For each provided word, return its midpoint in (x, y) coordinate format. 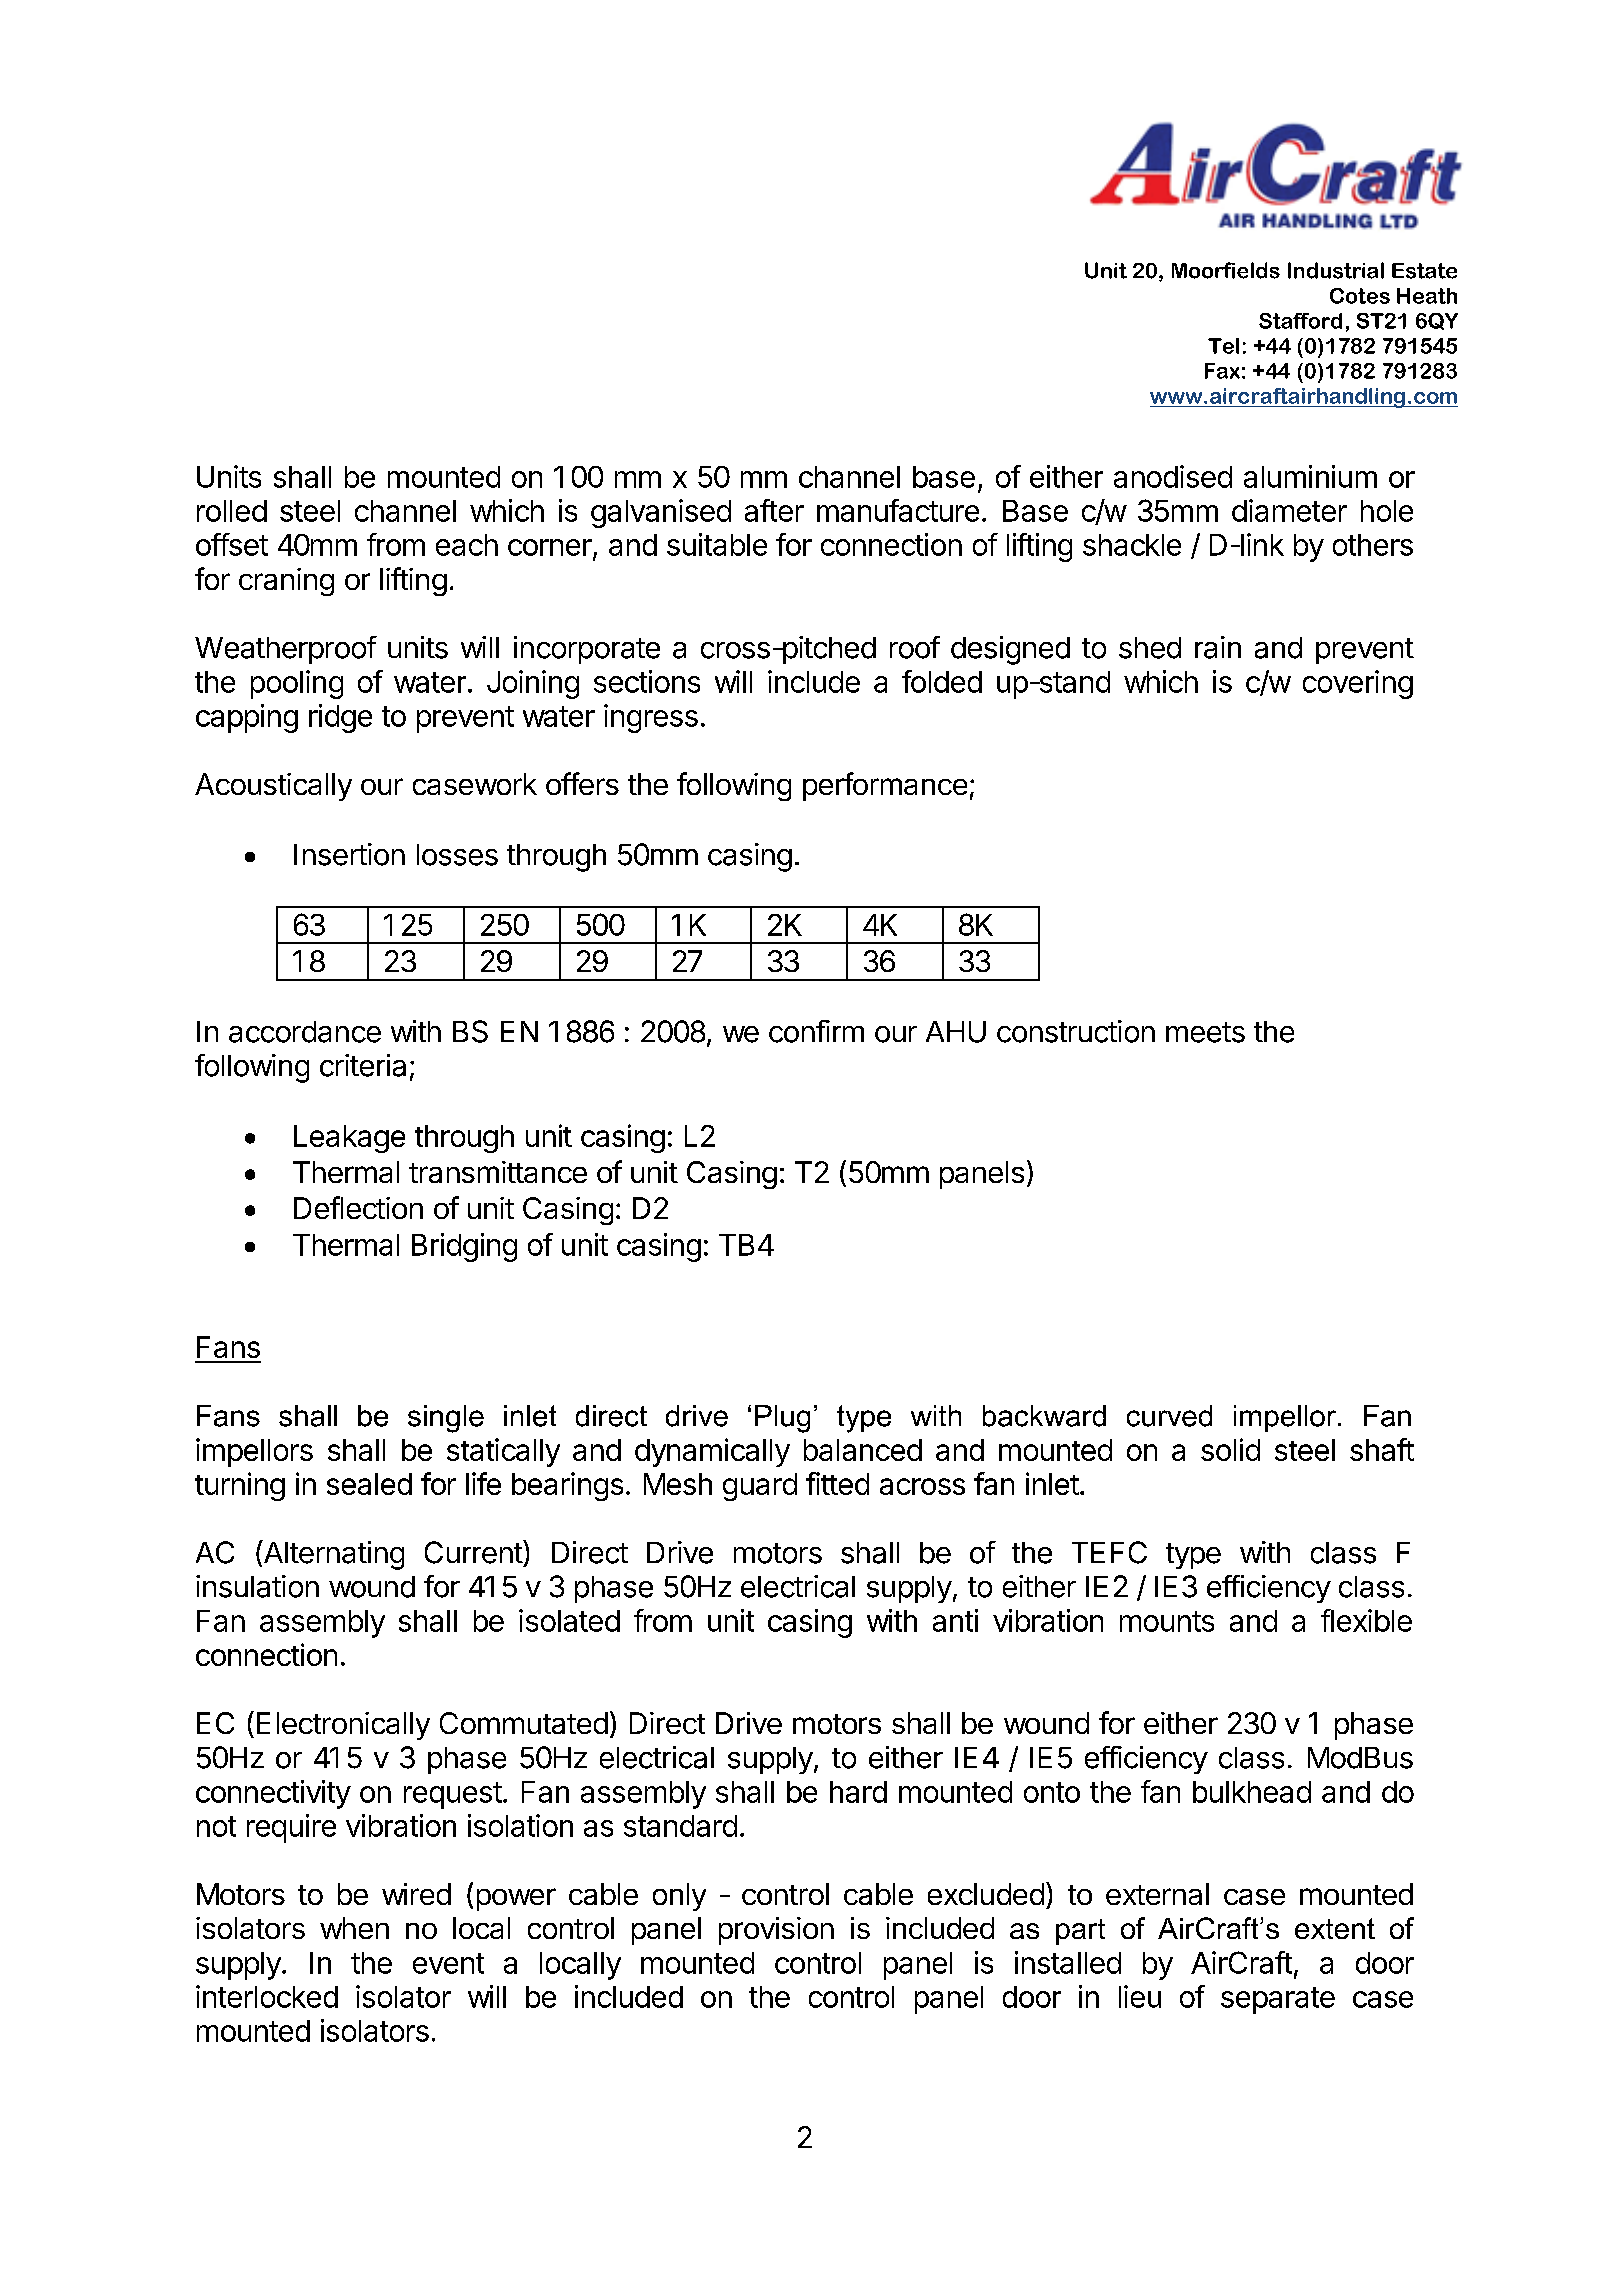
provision (776, 1931)
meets (1205, 1032)
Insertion (349, 854)
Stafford (1300, 321)
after (774, 510)
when (354, 1928)
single (446, 1419)
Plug (782, 1419)
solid (1230, 1449)
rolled (232, 511)
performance (885, 786)
